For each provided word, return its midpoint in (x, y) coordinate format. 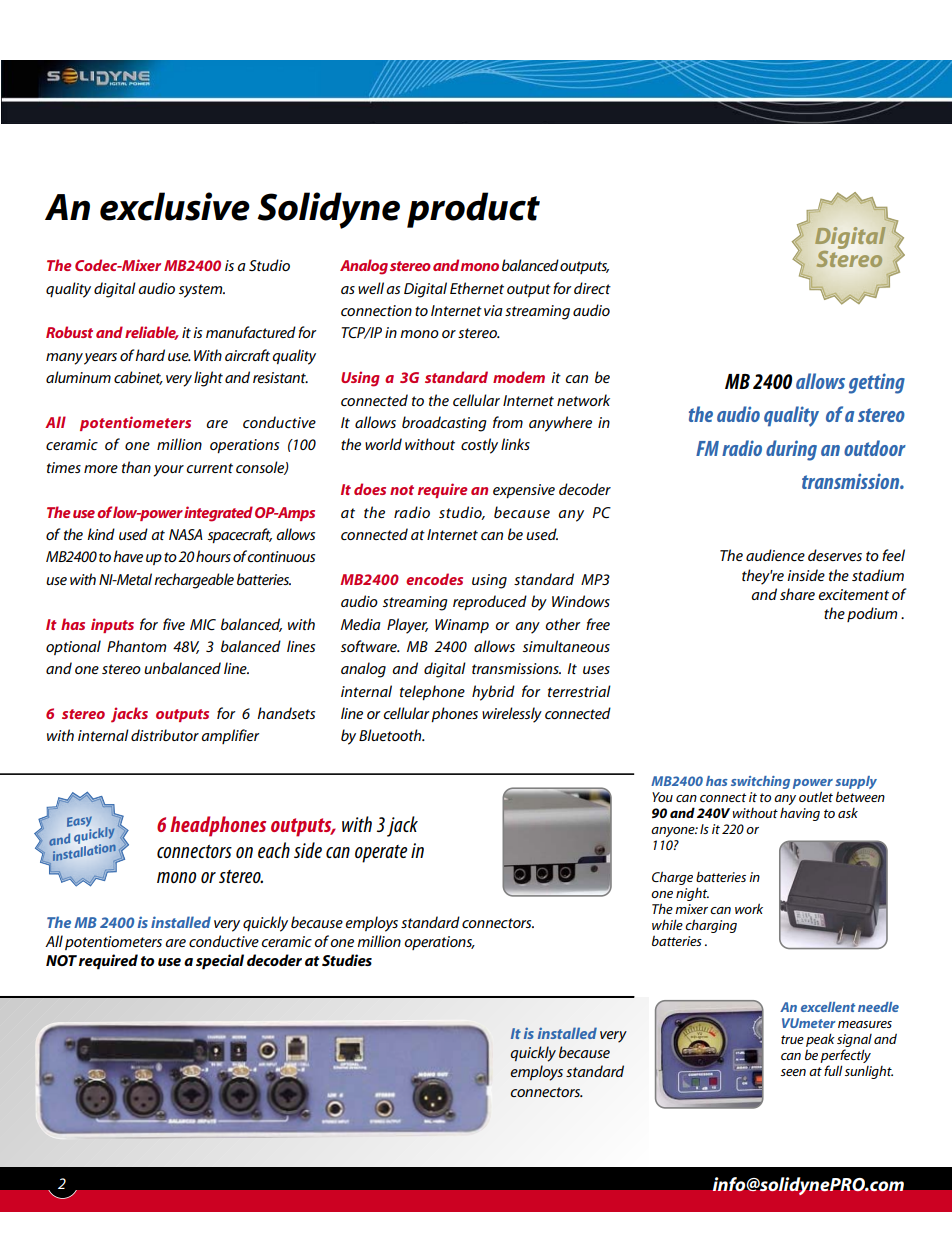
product (473, 210)
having (800, 814)
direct (592, 288)
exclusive (175, 206)
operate (381, 854)
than (136, 467)
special (220, 962)
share (797, 594)
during (791, 450)
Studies (347, 960)
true (792, 1039)
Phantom (136, 646)
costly (479, 446)
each (274, 850)
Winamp (462, 626)
